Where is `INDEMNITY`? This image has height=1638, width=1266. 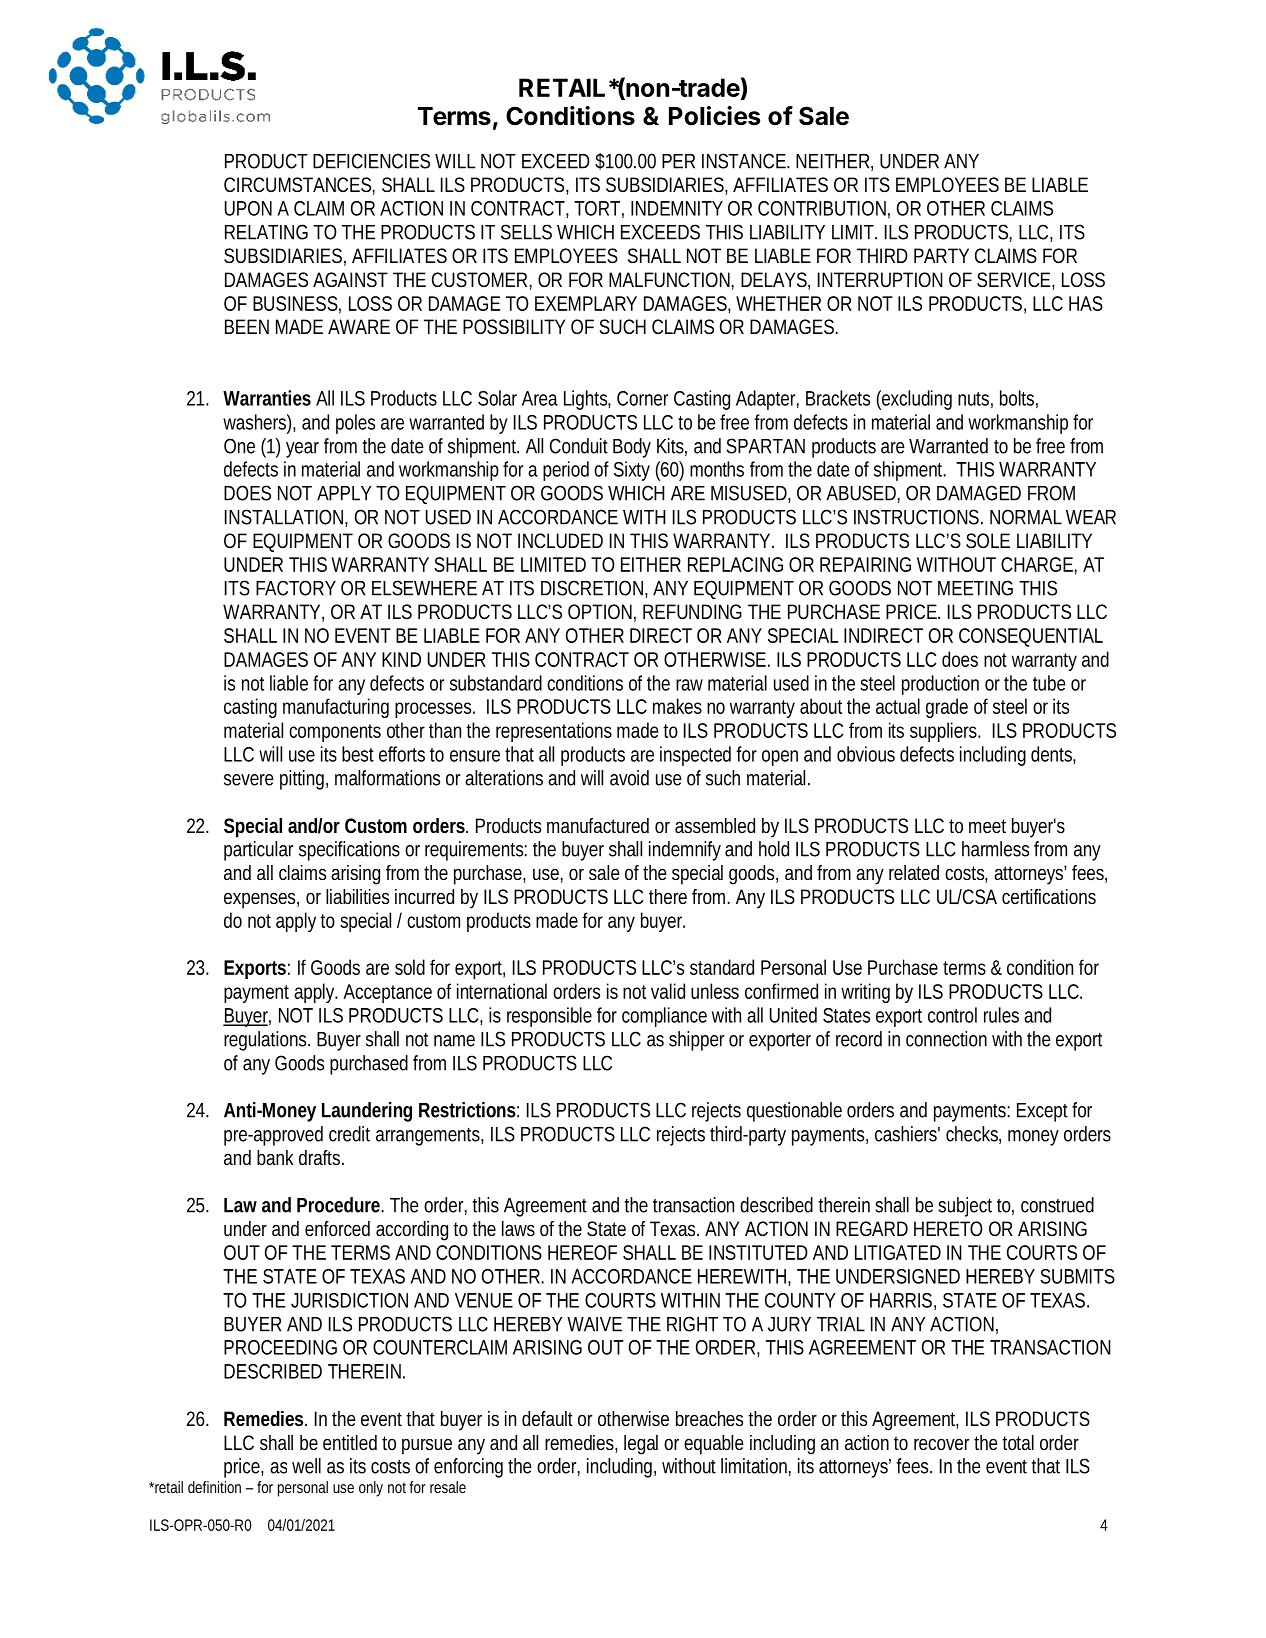
INDEMNITY is located at coordinates (677, 208).
